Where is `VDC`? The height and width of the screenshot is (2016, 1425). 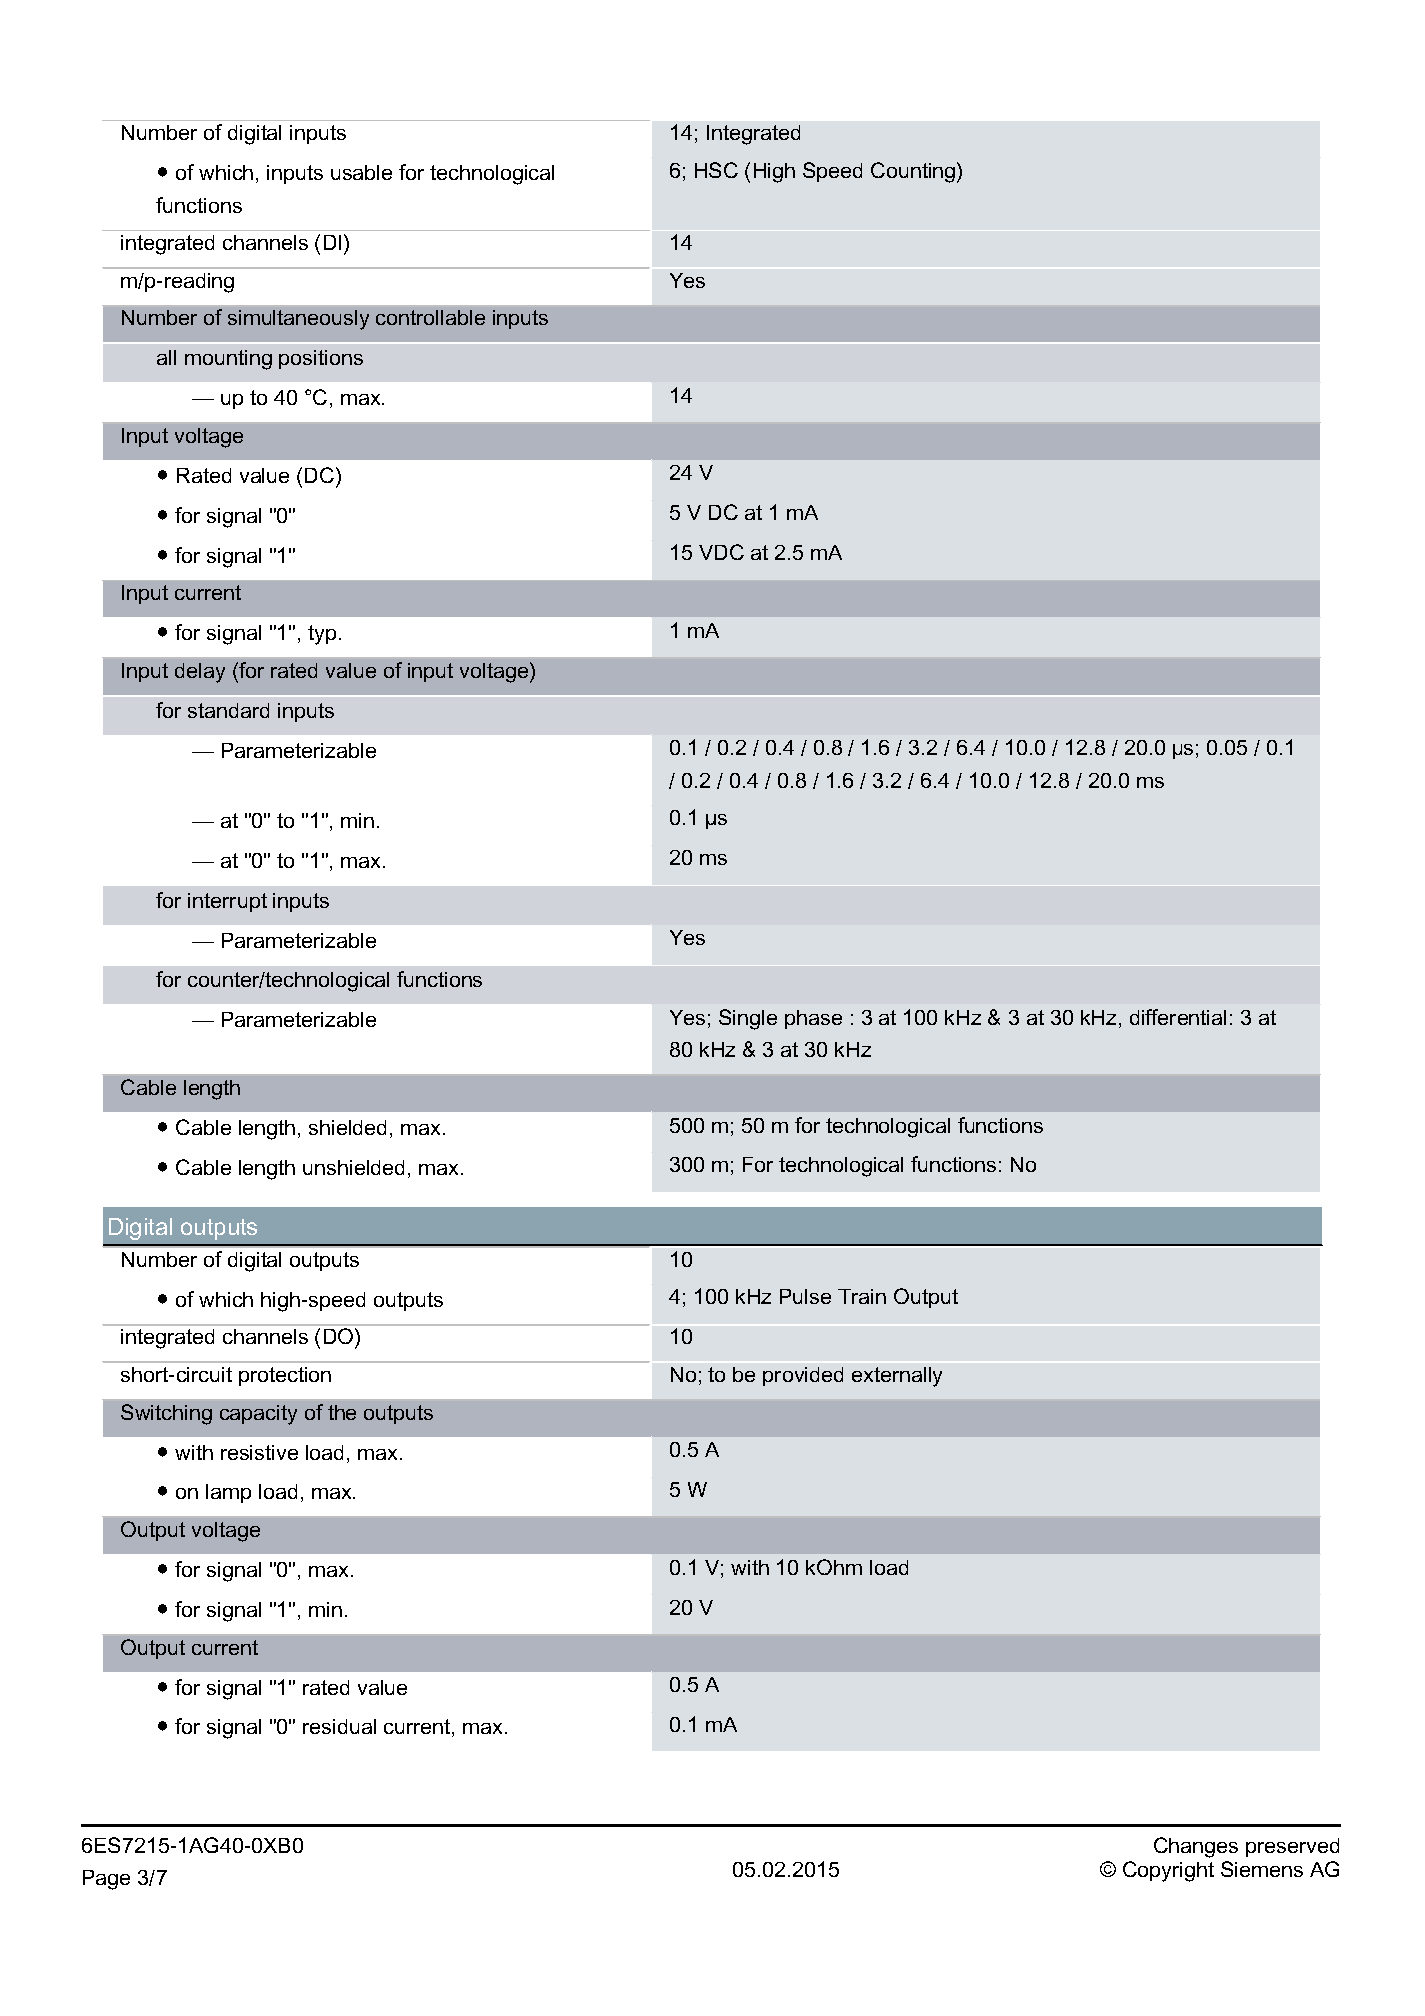
VDC is located at coordinates (721, 552).
